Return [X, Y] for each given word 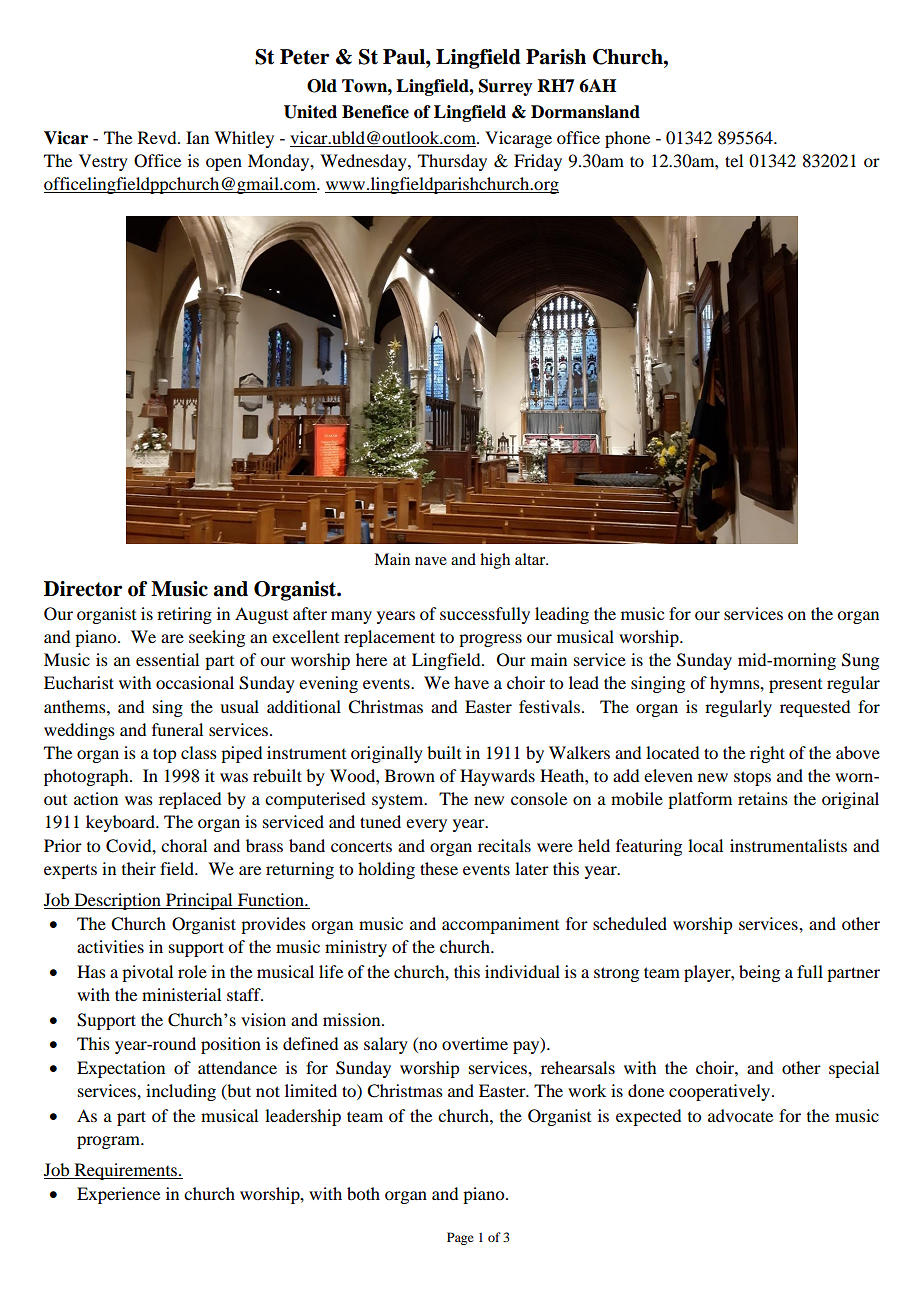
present [795, 686]
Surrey [506, 87]
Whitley [244, 139]
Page [460, 1238]
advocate [740, 1115]
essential [167, 659]
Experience [118, 1195]
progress [490, 640]
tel [734, 160]
